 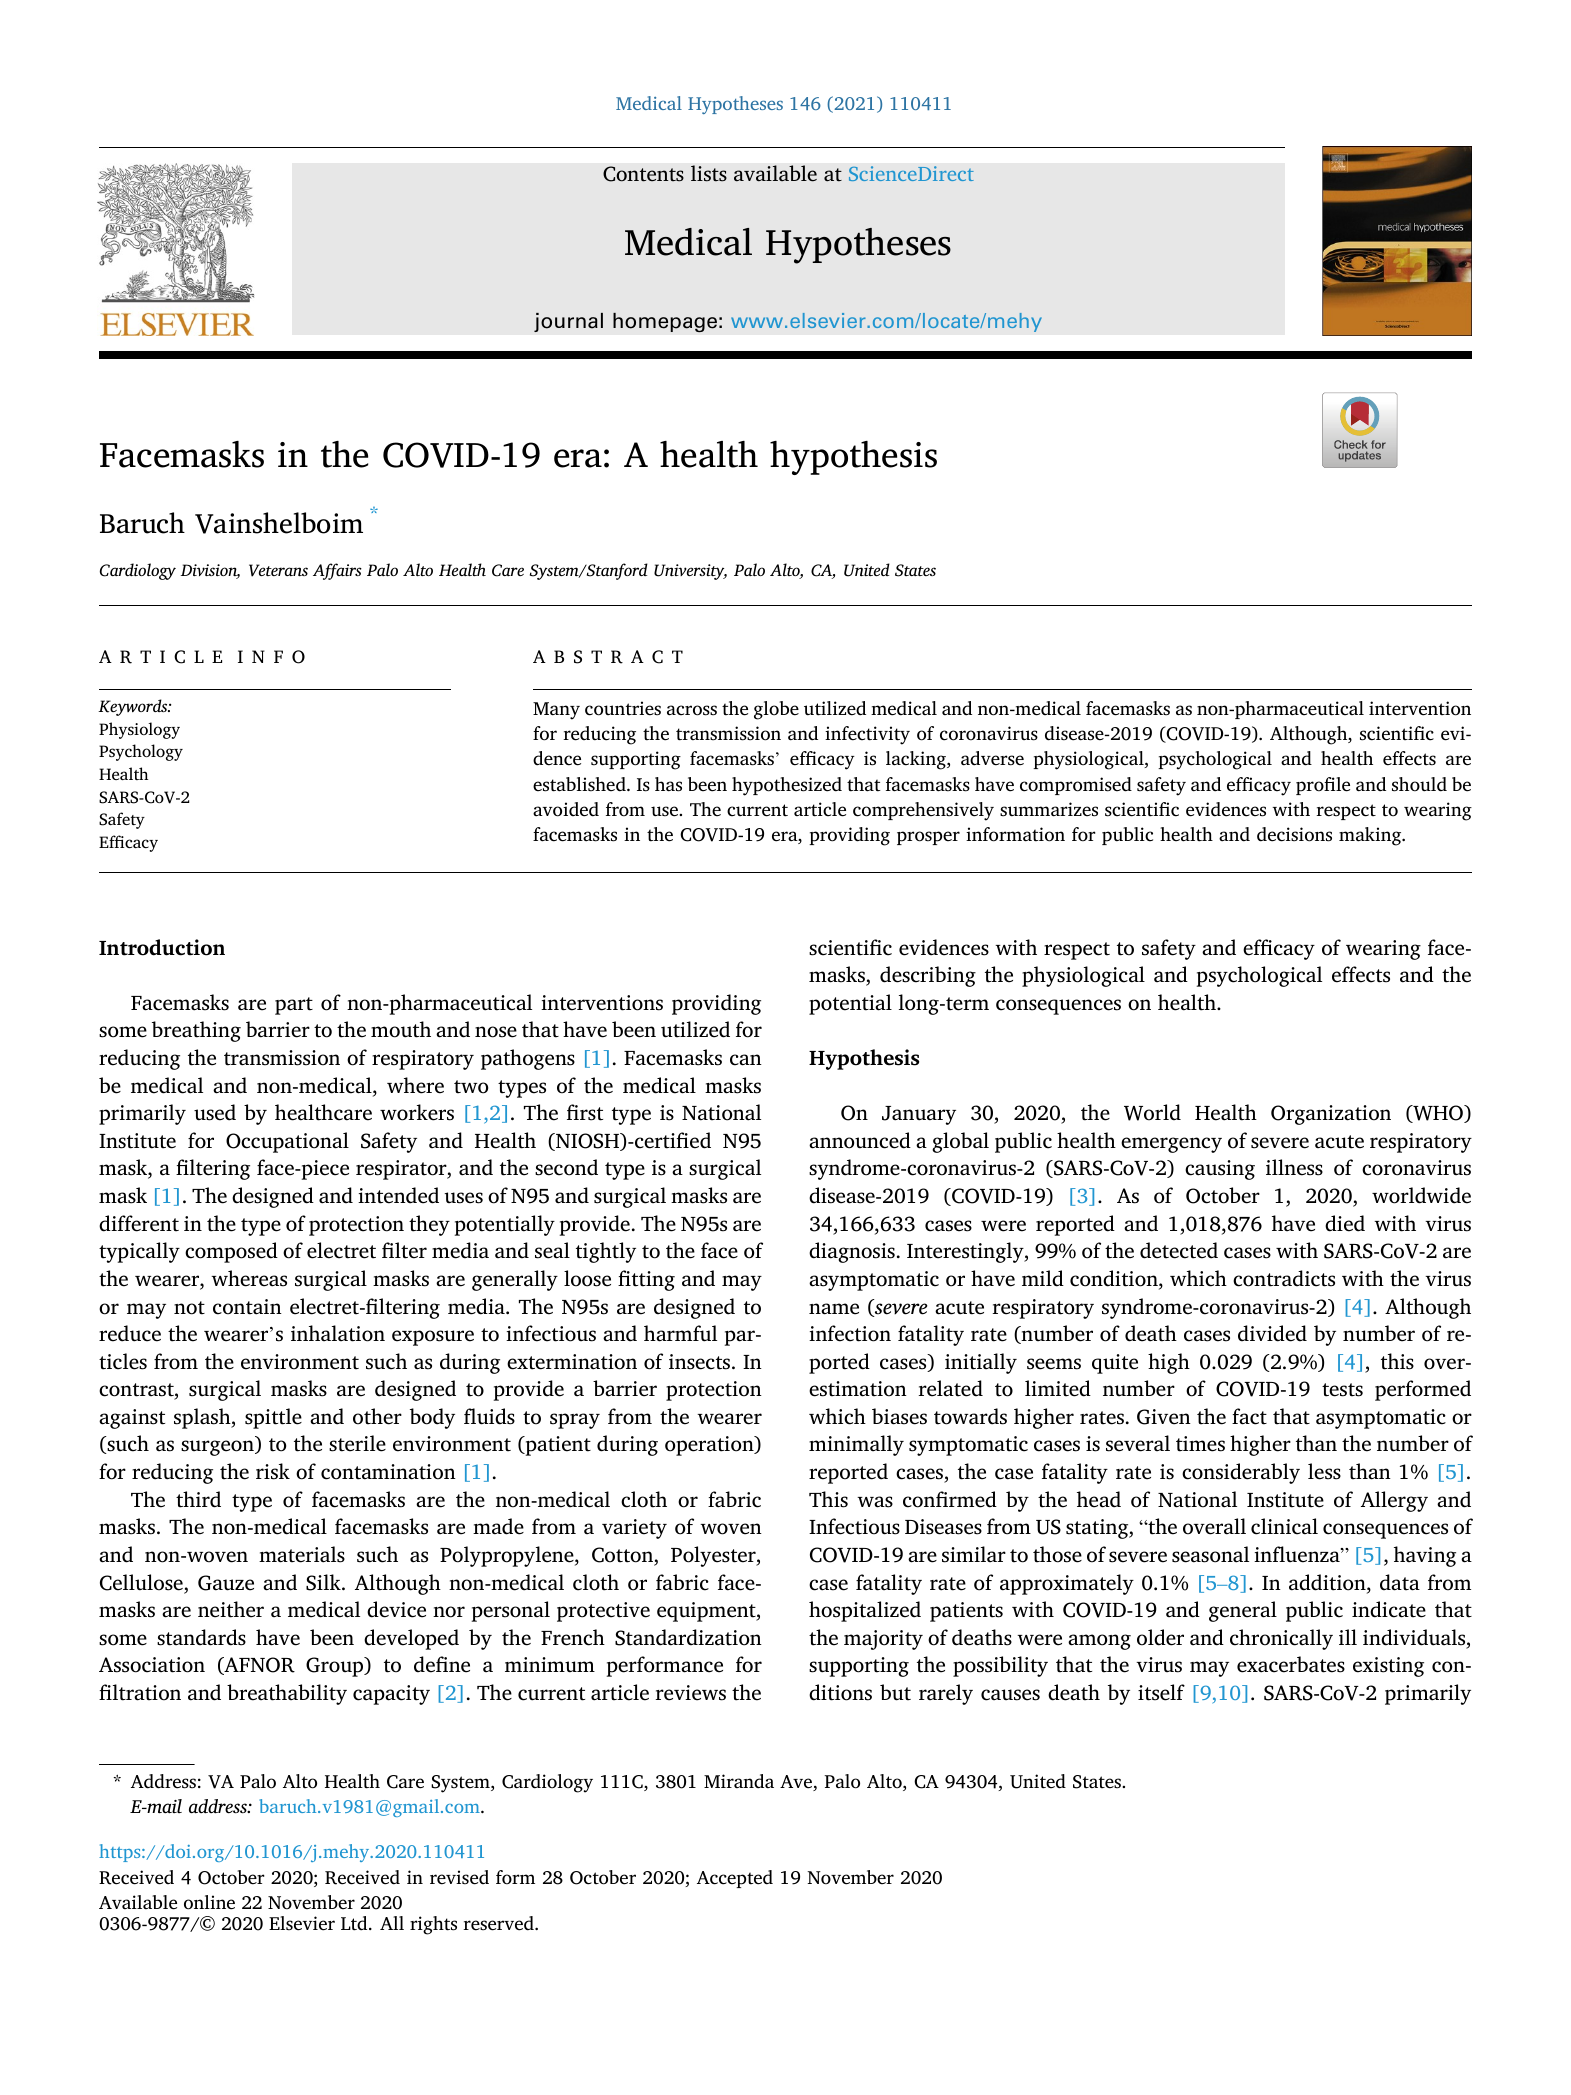 What do you see at coordinates (746, 1060) in the screenshot?
I see `can` at bounding box center [746, 1060].
